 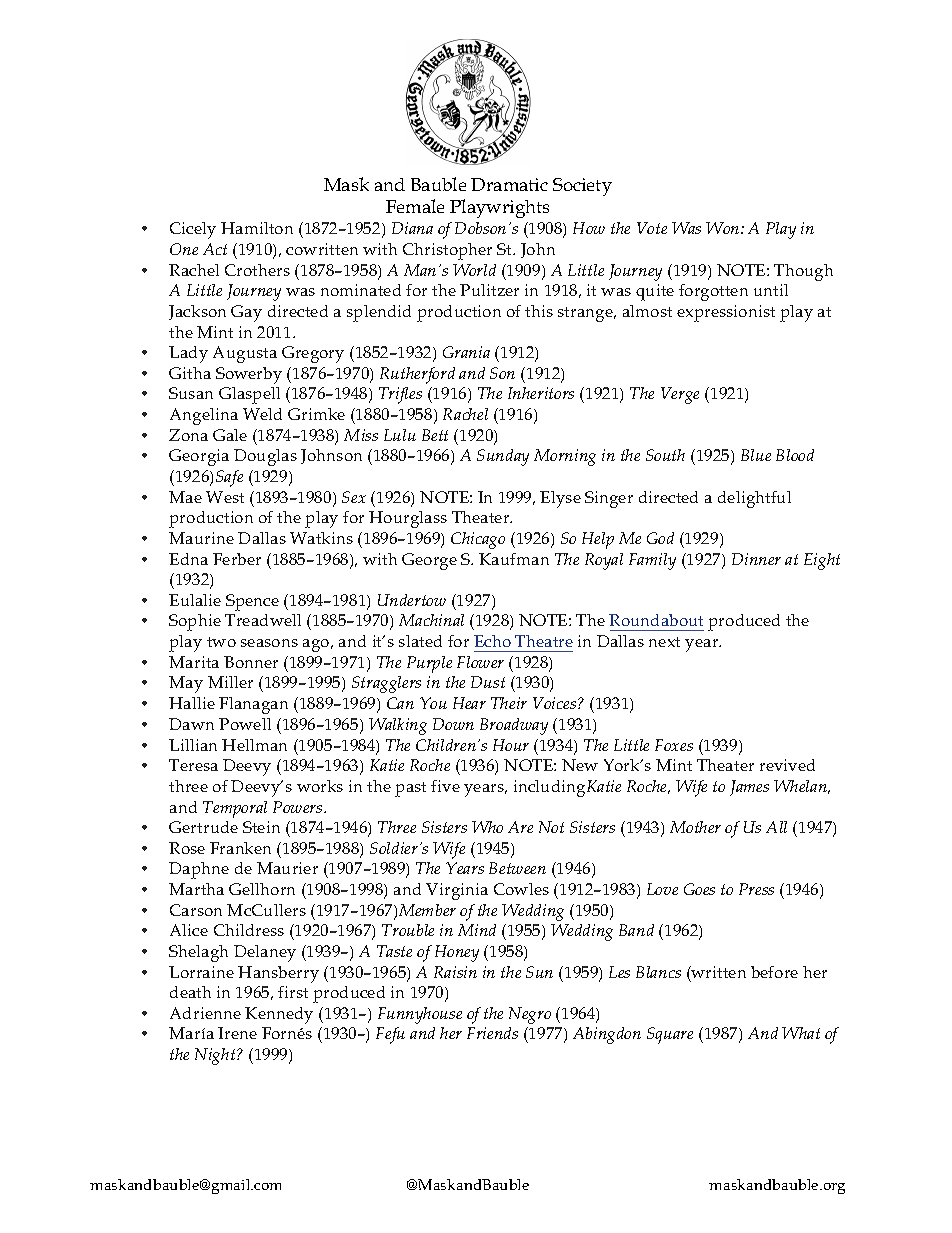 What do you see at coordinates (252, 602) in the screenshot?
I see `Spence` at bounding box center [252, 602].
